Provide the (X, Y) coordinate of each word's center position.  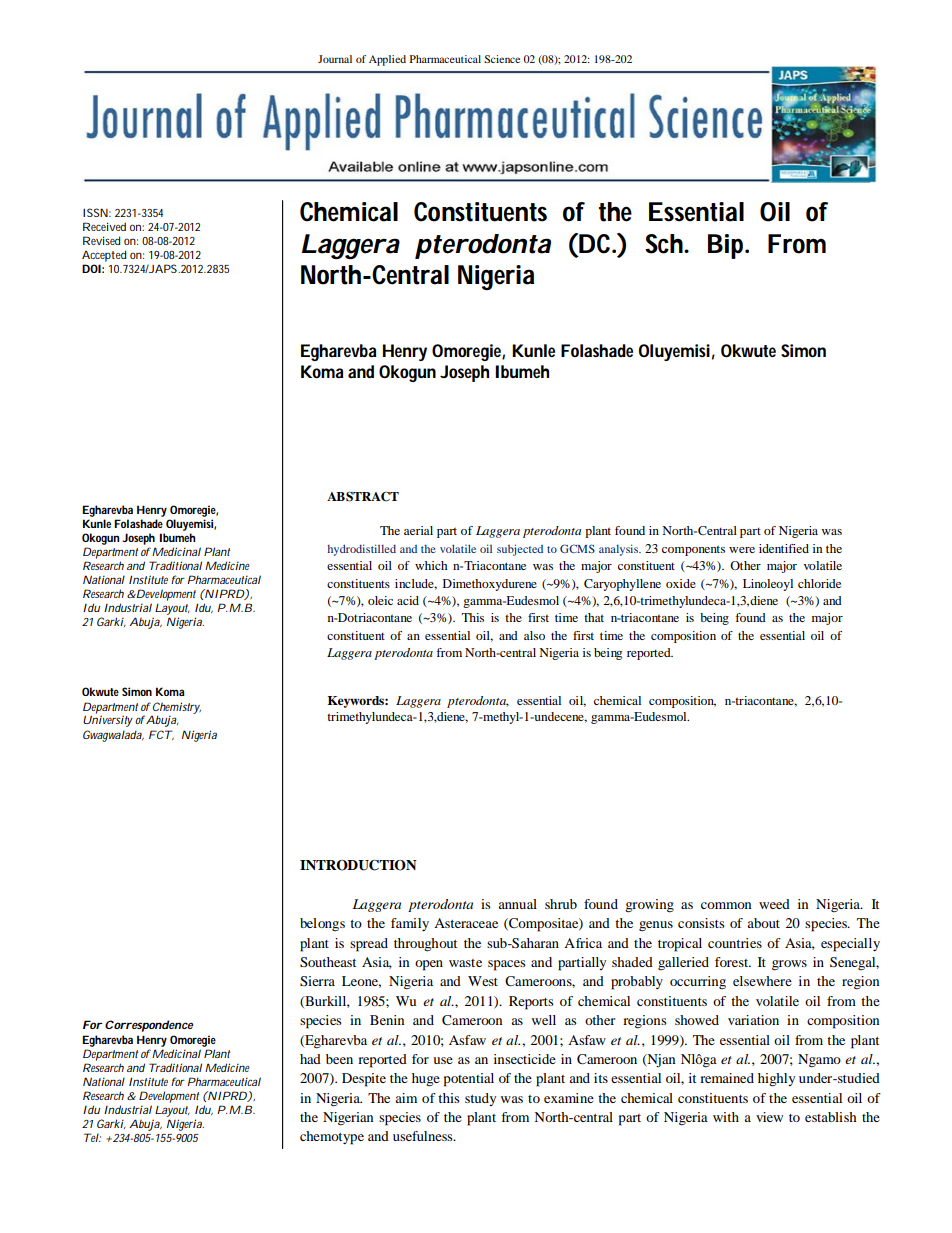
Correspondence (147, 1026)
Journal (335, 59)
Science (502, 59)
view (769, 1117)
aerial (418, 530)
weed (774, 904)
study (480, 1099)
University (108, 721)
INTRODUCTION (358, 865)
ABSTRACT (363, 497)
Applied (387, 60)
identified (784, 548)
